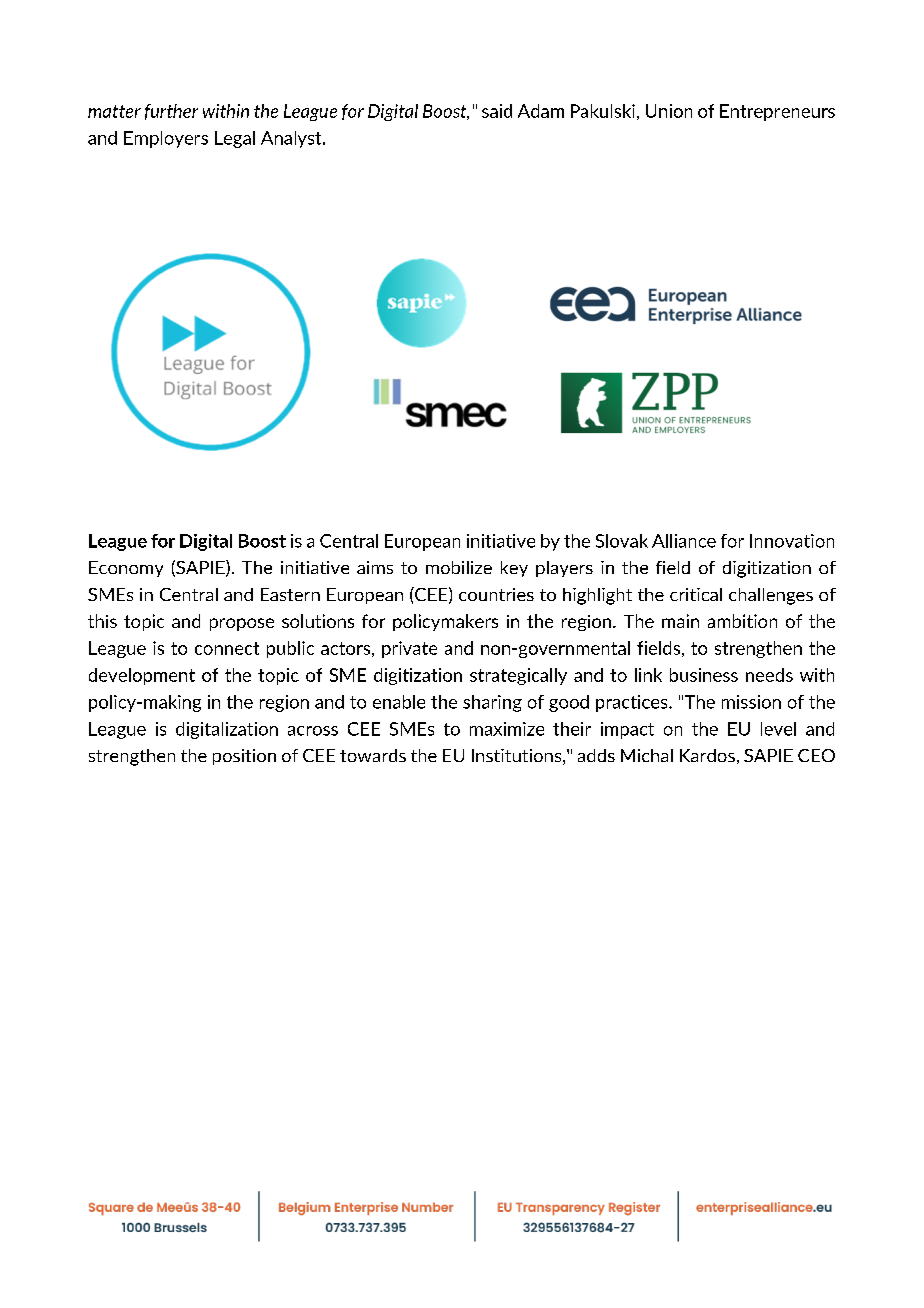 The height and width of the screenshot is (1308, 924). I want to click on Slovak, so click(622, 541).
